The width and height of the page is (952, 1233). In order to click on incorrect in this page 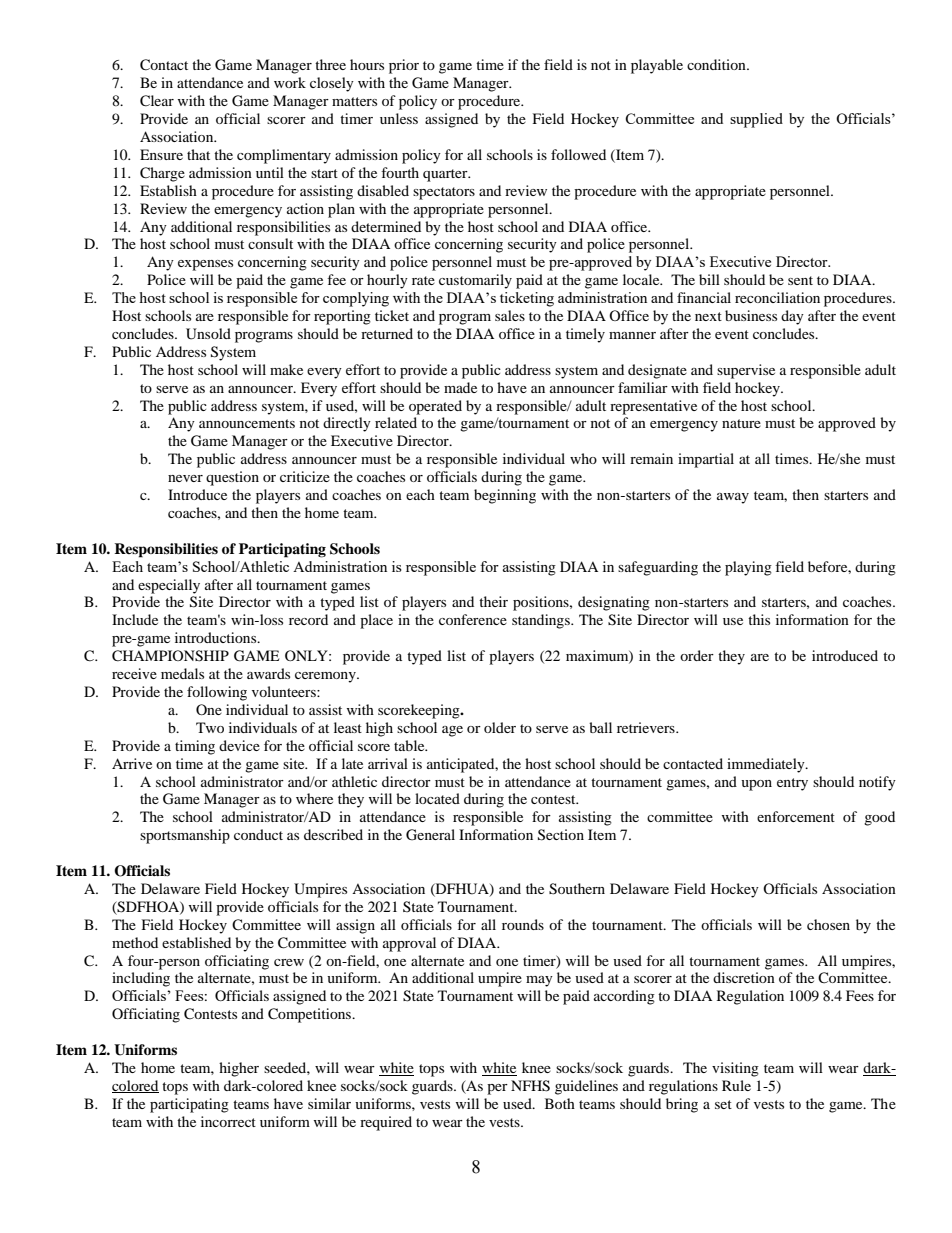, I will do `click(228, 1121)`.
